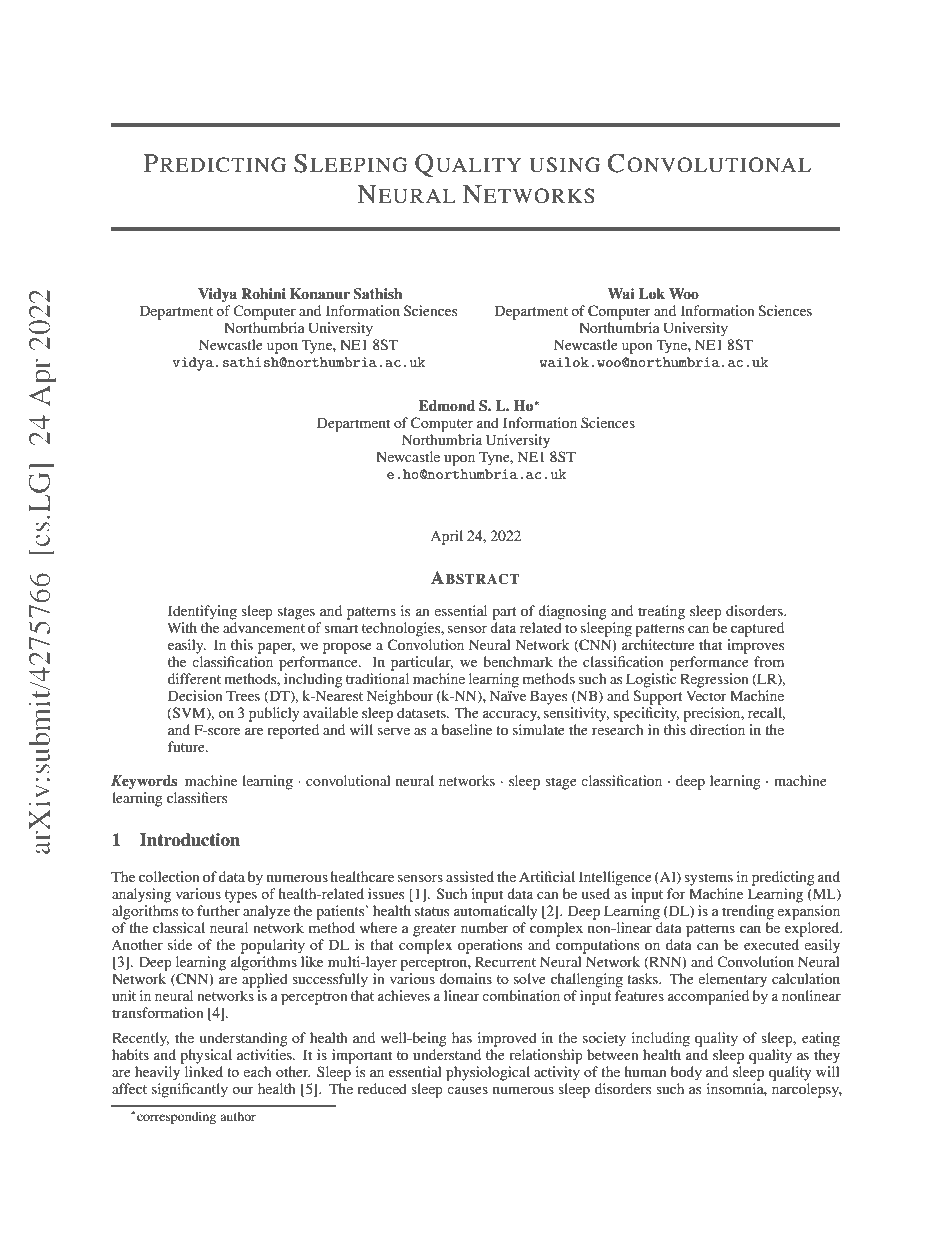 Image resolution: width=952 pixels, height=1233 pixels. I want to click on benchmark, so click(518, 661).
